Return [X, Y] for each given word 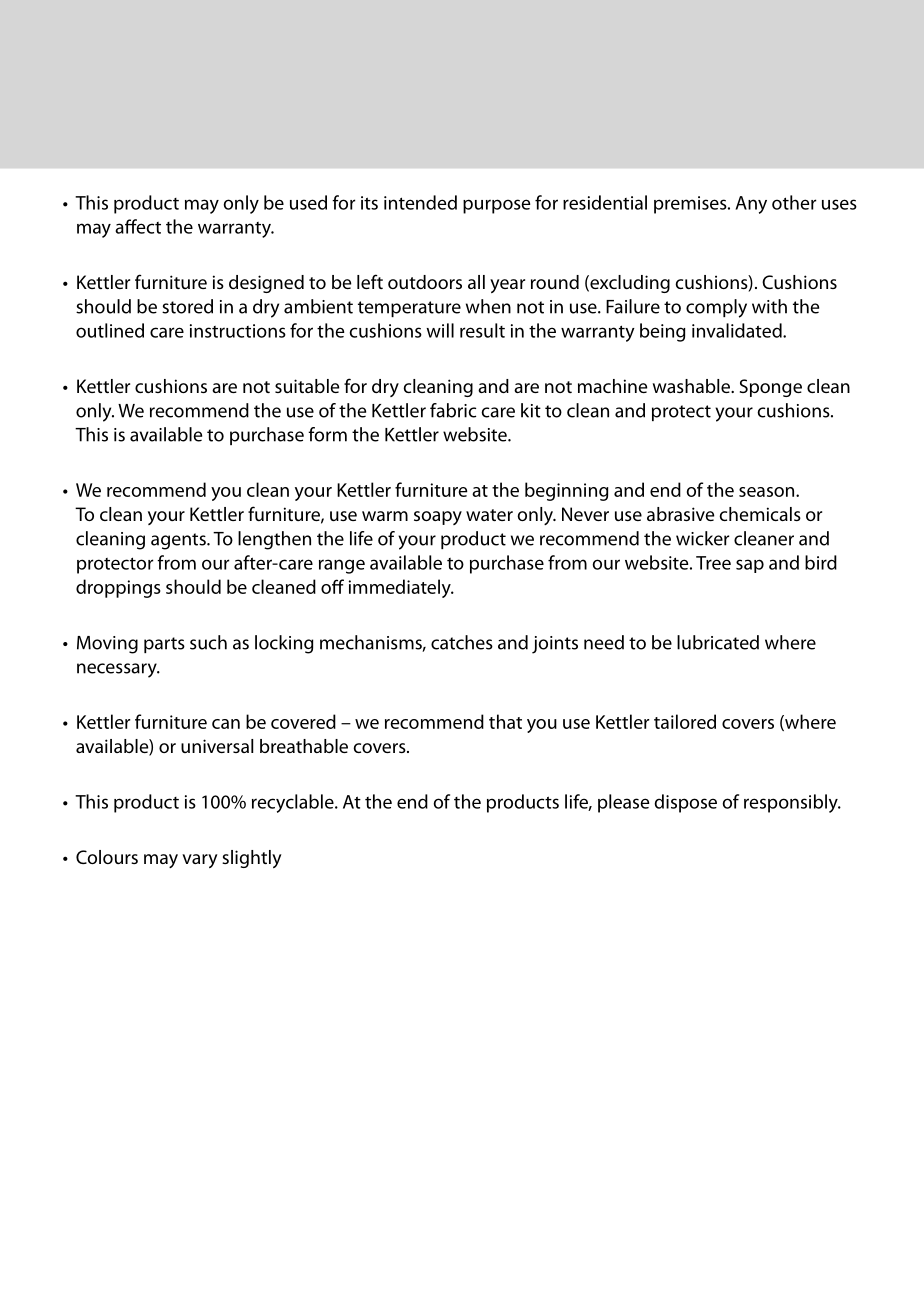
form [327, 434]
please [623, 803]
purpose [496, 206]
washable [692, 386]
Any [751, 205]
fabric [453, 410]
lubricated [718, 642]
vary [200, 861]
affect [138, 226]
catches [462, 642]
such [208, 642]
